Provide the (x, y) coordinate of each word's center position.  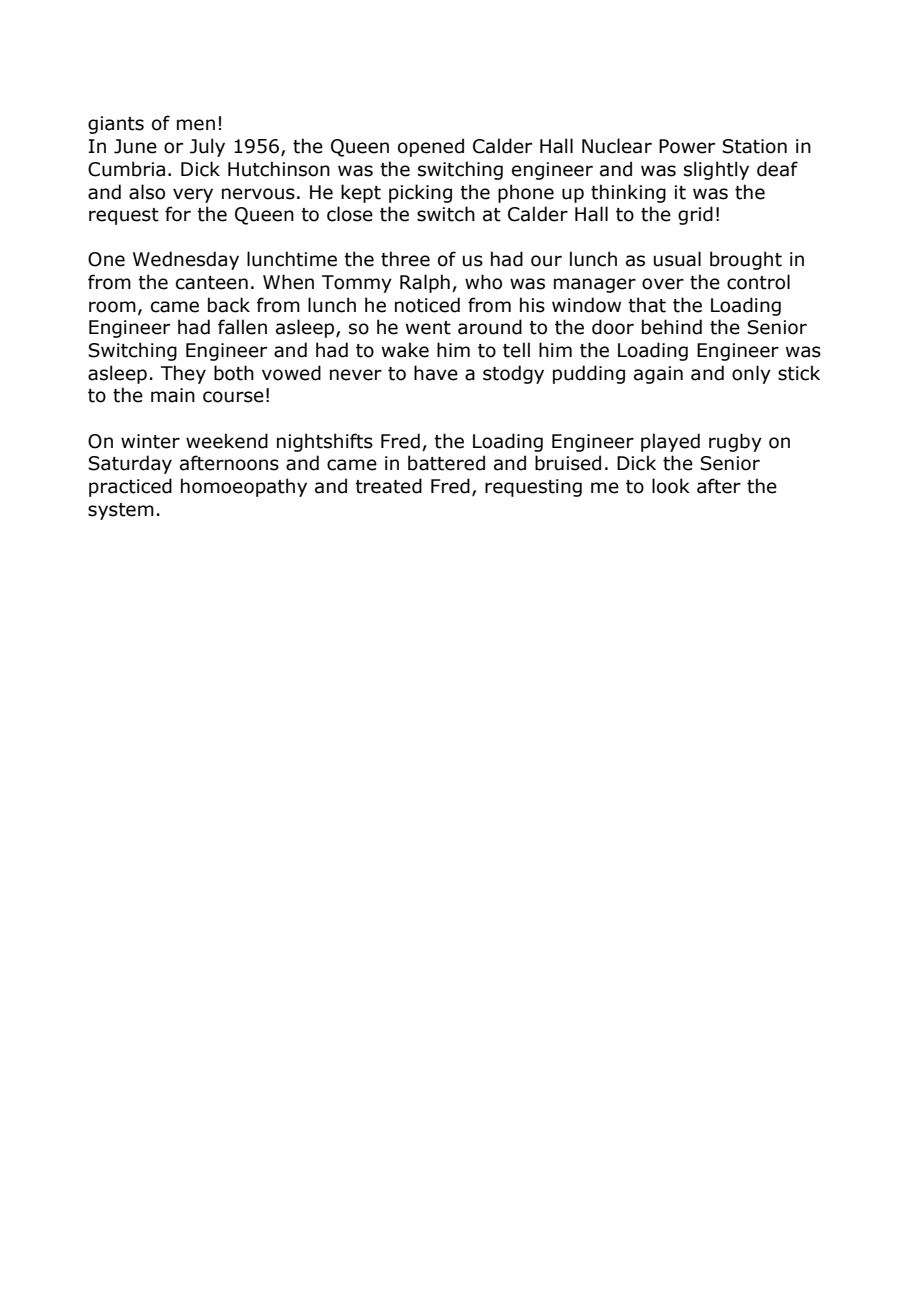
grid (695, 215)
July (207, 147)
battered (446, 463)
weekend (227, 441)
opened (431, 147)
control (758, 282)
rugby (735, 442)
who (483, 282)
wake (405, 350)
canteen (212, 283)
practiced (130, 487)
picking (420, 193)
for (178, 214)
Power (687, 146)
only (751, 374)
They (183, 374)
